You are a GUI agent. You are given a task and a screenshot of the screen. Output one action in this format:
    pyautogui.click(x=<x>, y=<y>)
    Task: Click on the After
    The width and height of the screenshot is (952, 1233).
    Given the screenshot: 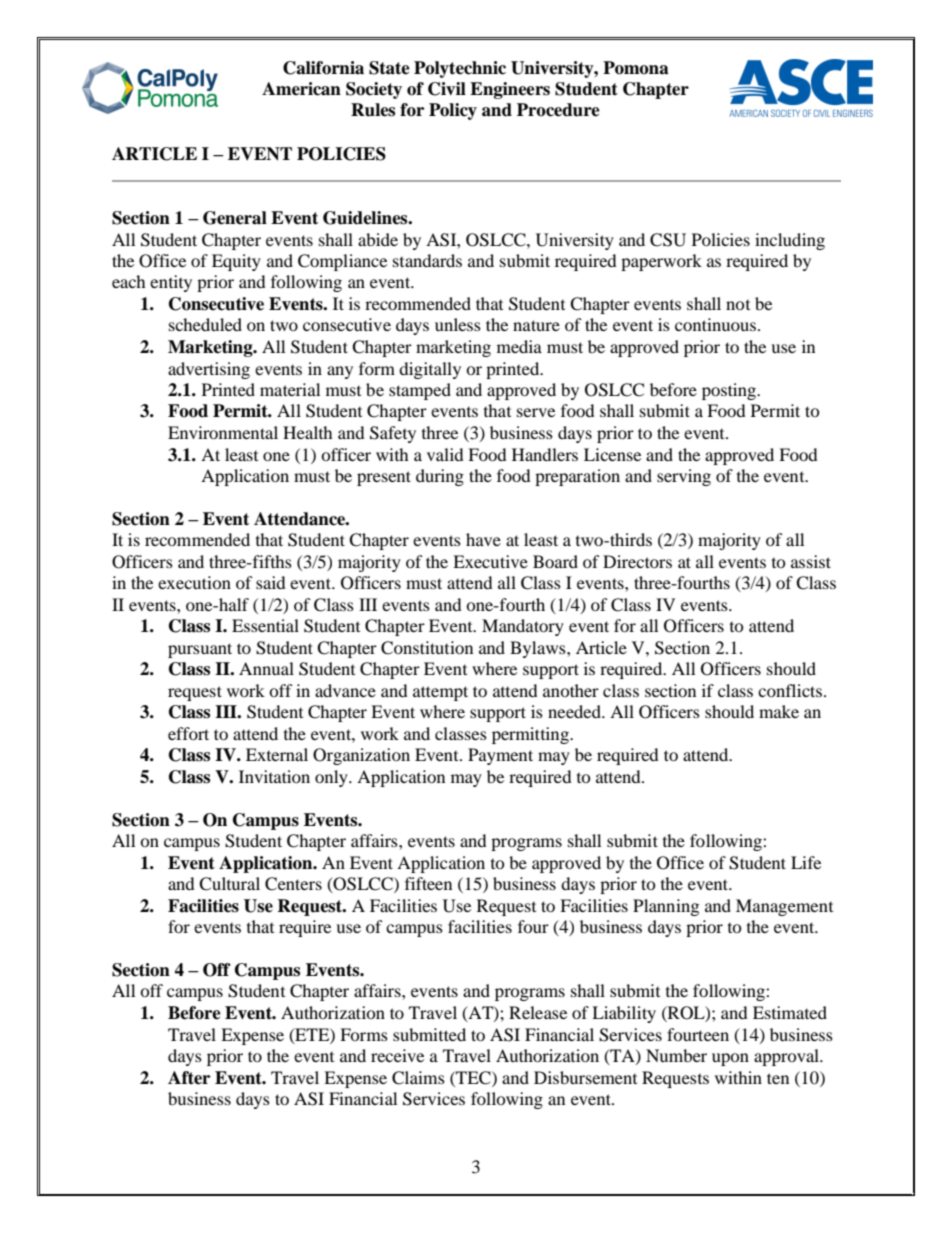 What is the action you would take?
    pyautogui.click(x=189, y=1078)
